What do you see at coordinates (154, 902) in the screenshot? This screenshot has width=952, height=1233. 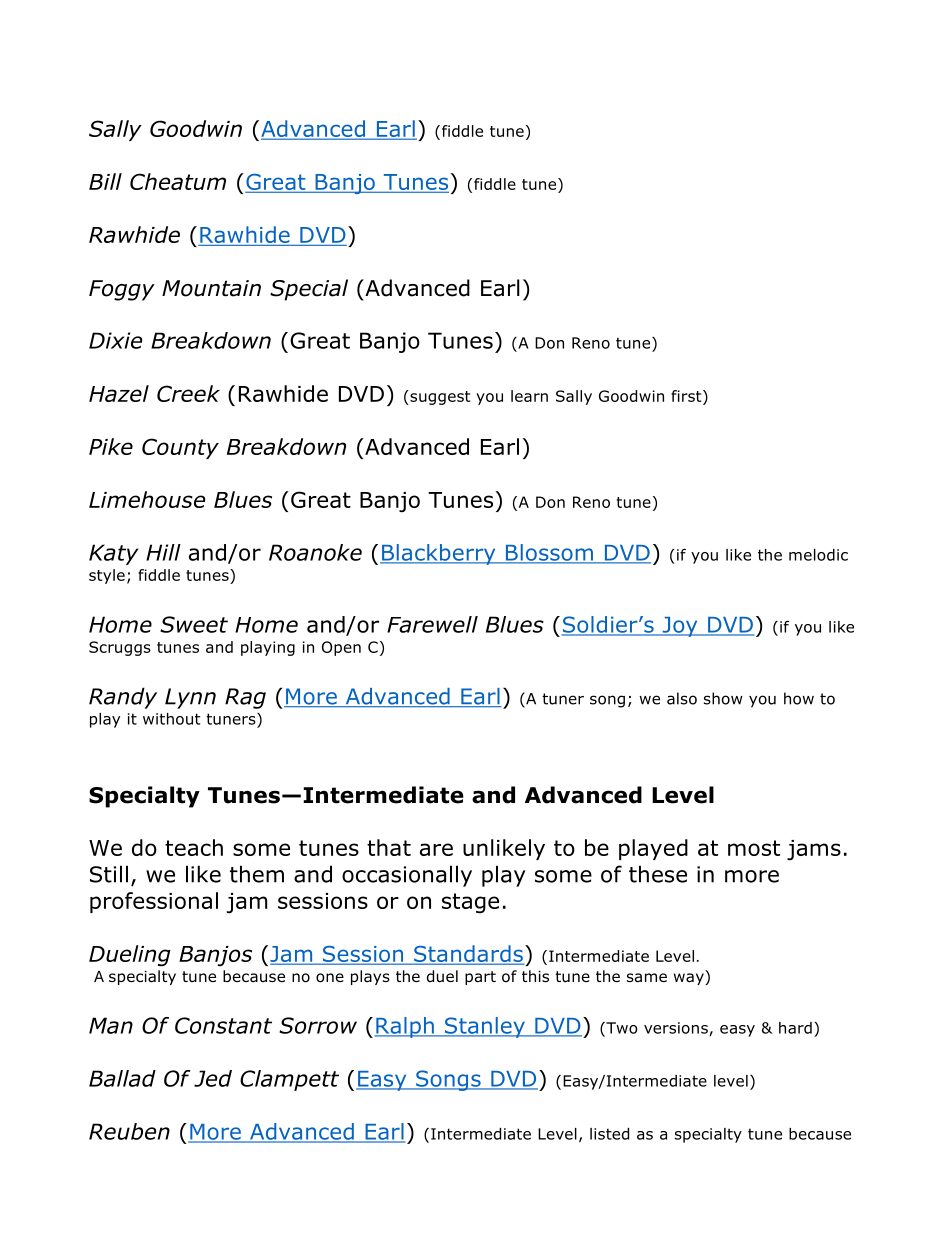 I see `professional` at bounding box center [154, 902].
